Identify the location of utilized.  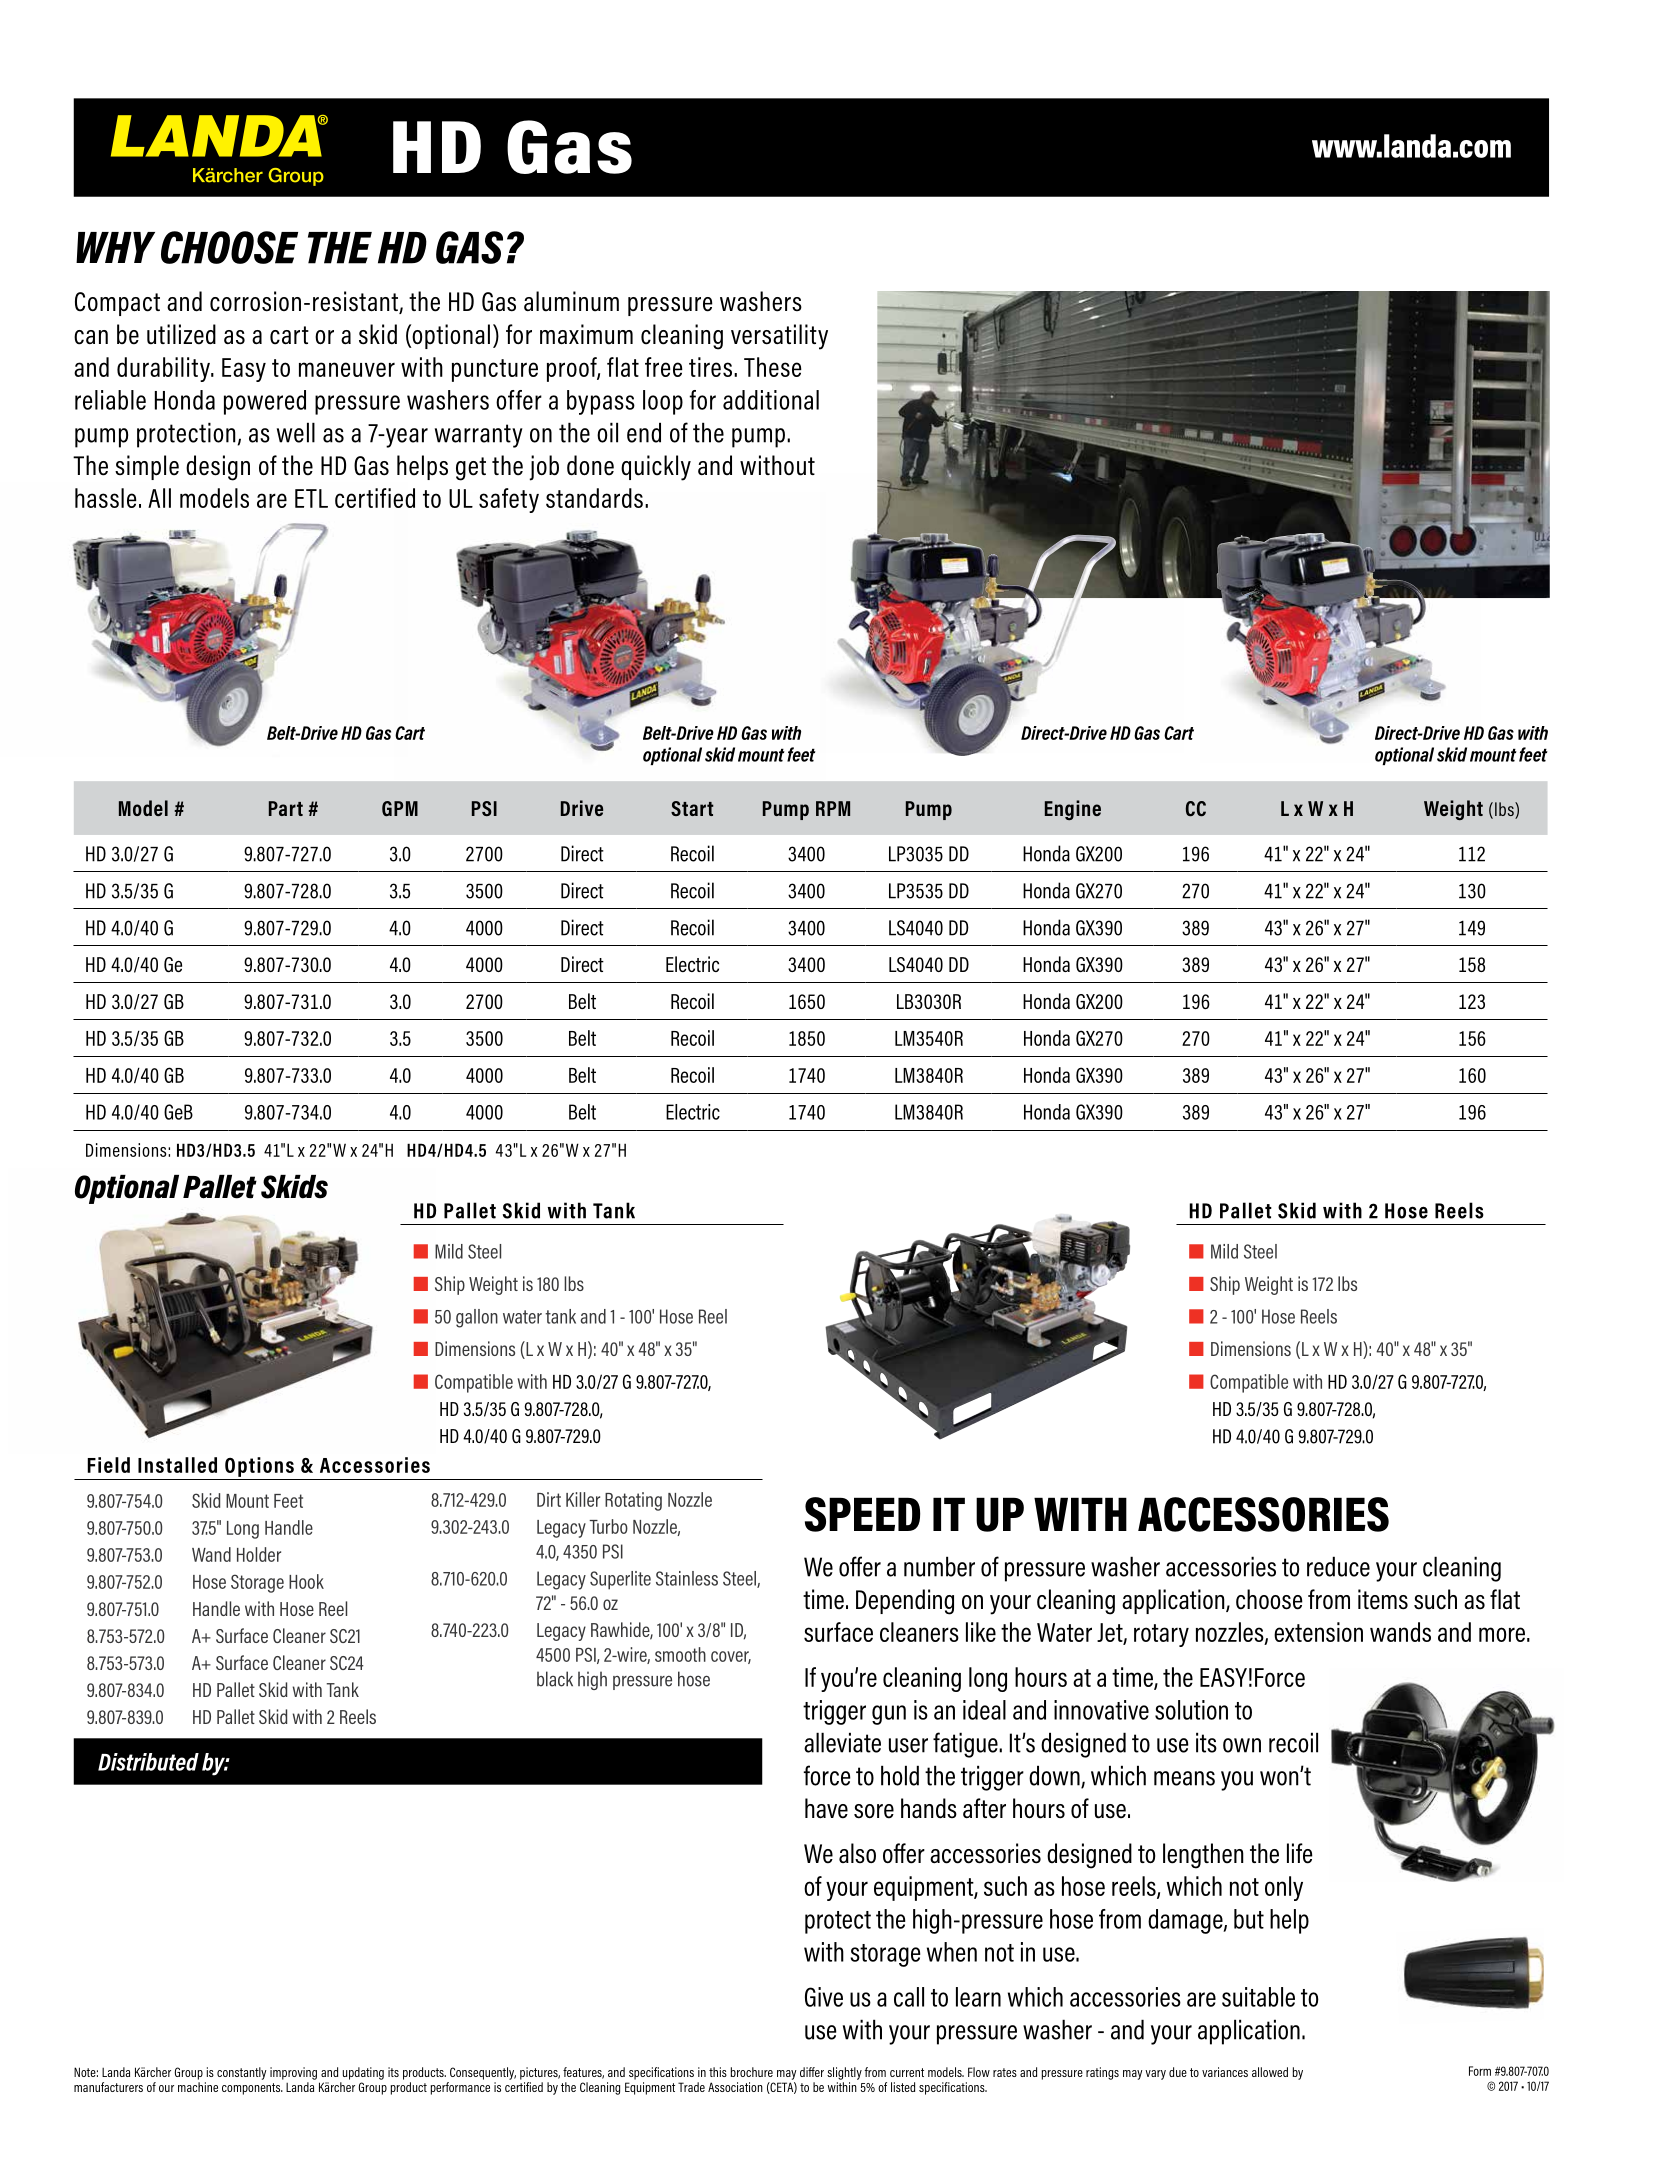
(181, 334).
